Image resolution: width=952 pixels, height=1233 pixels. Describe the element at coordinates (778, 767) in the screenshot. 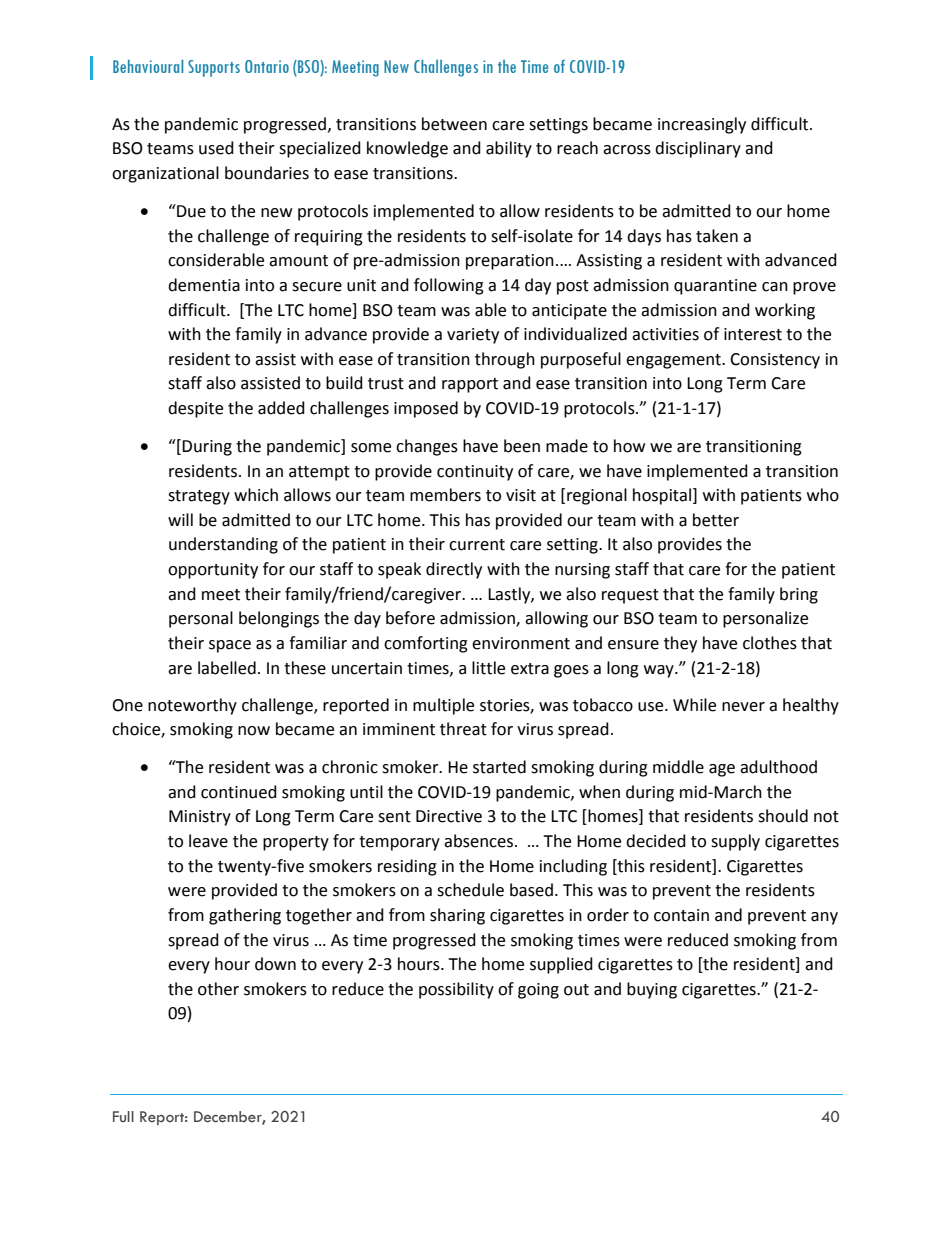

I see `adulthood` at that location.
